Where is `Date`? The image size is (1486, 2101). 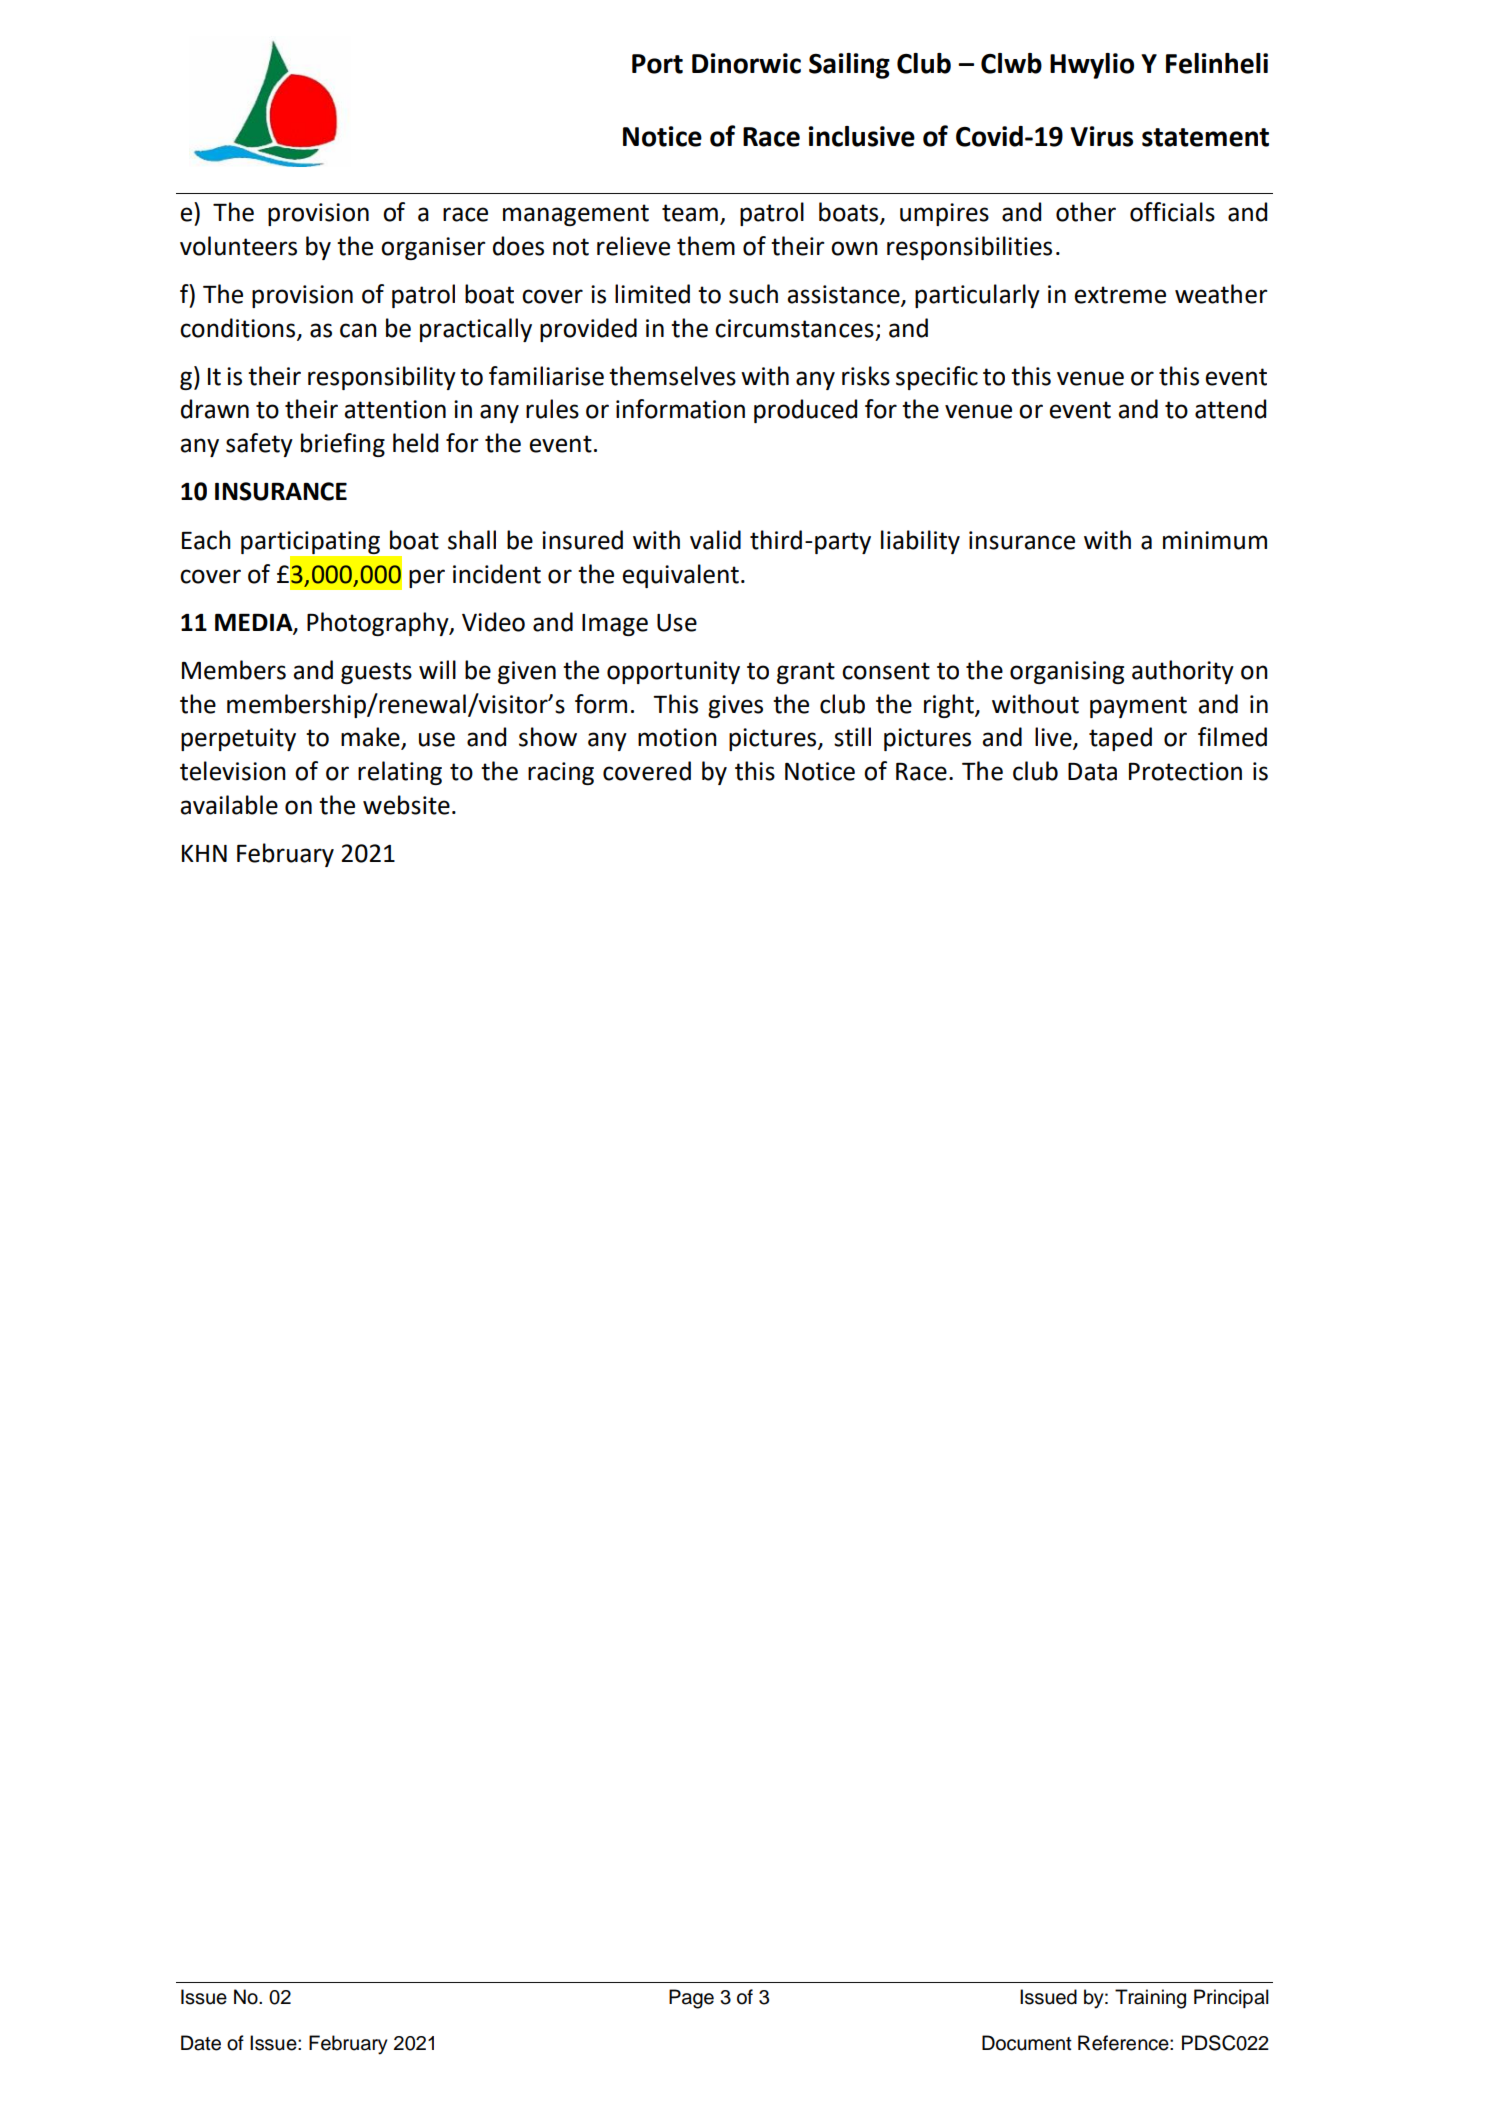
Date is located at coordinates (201, 2043).
